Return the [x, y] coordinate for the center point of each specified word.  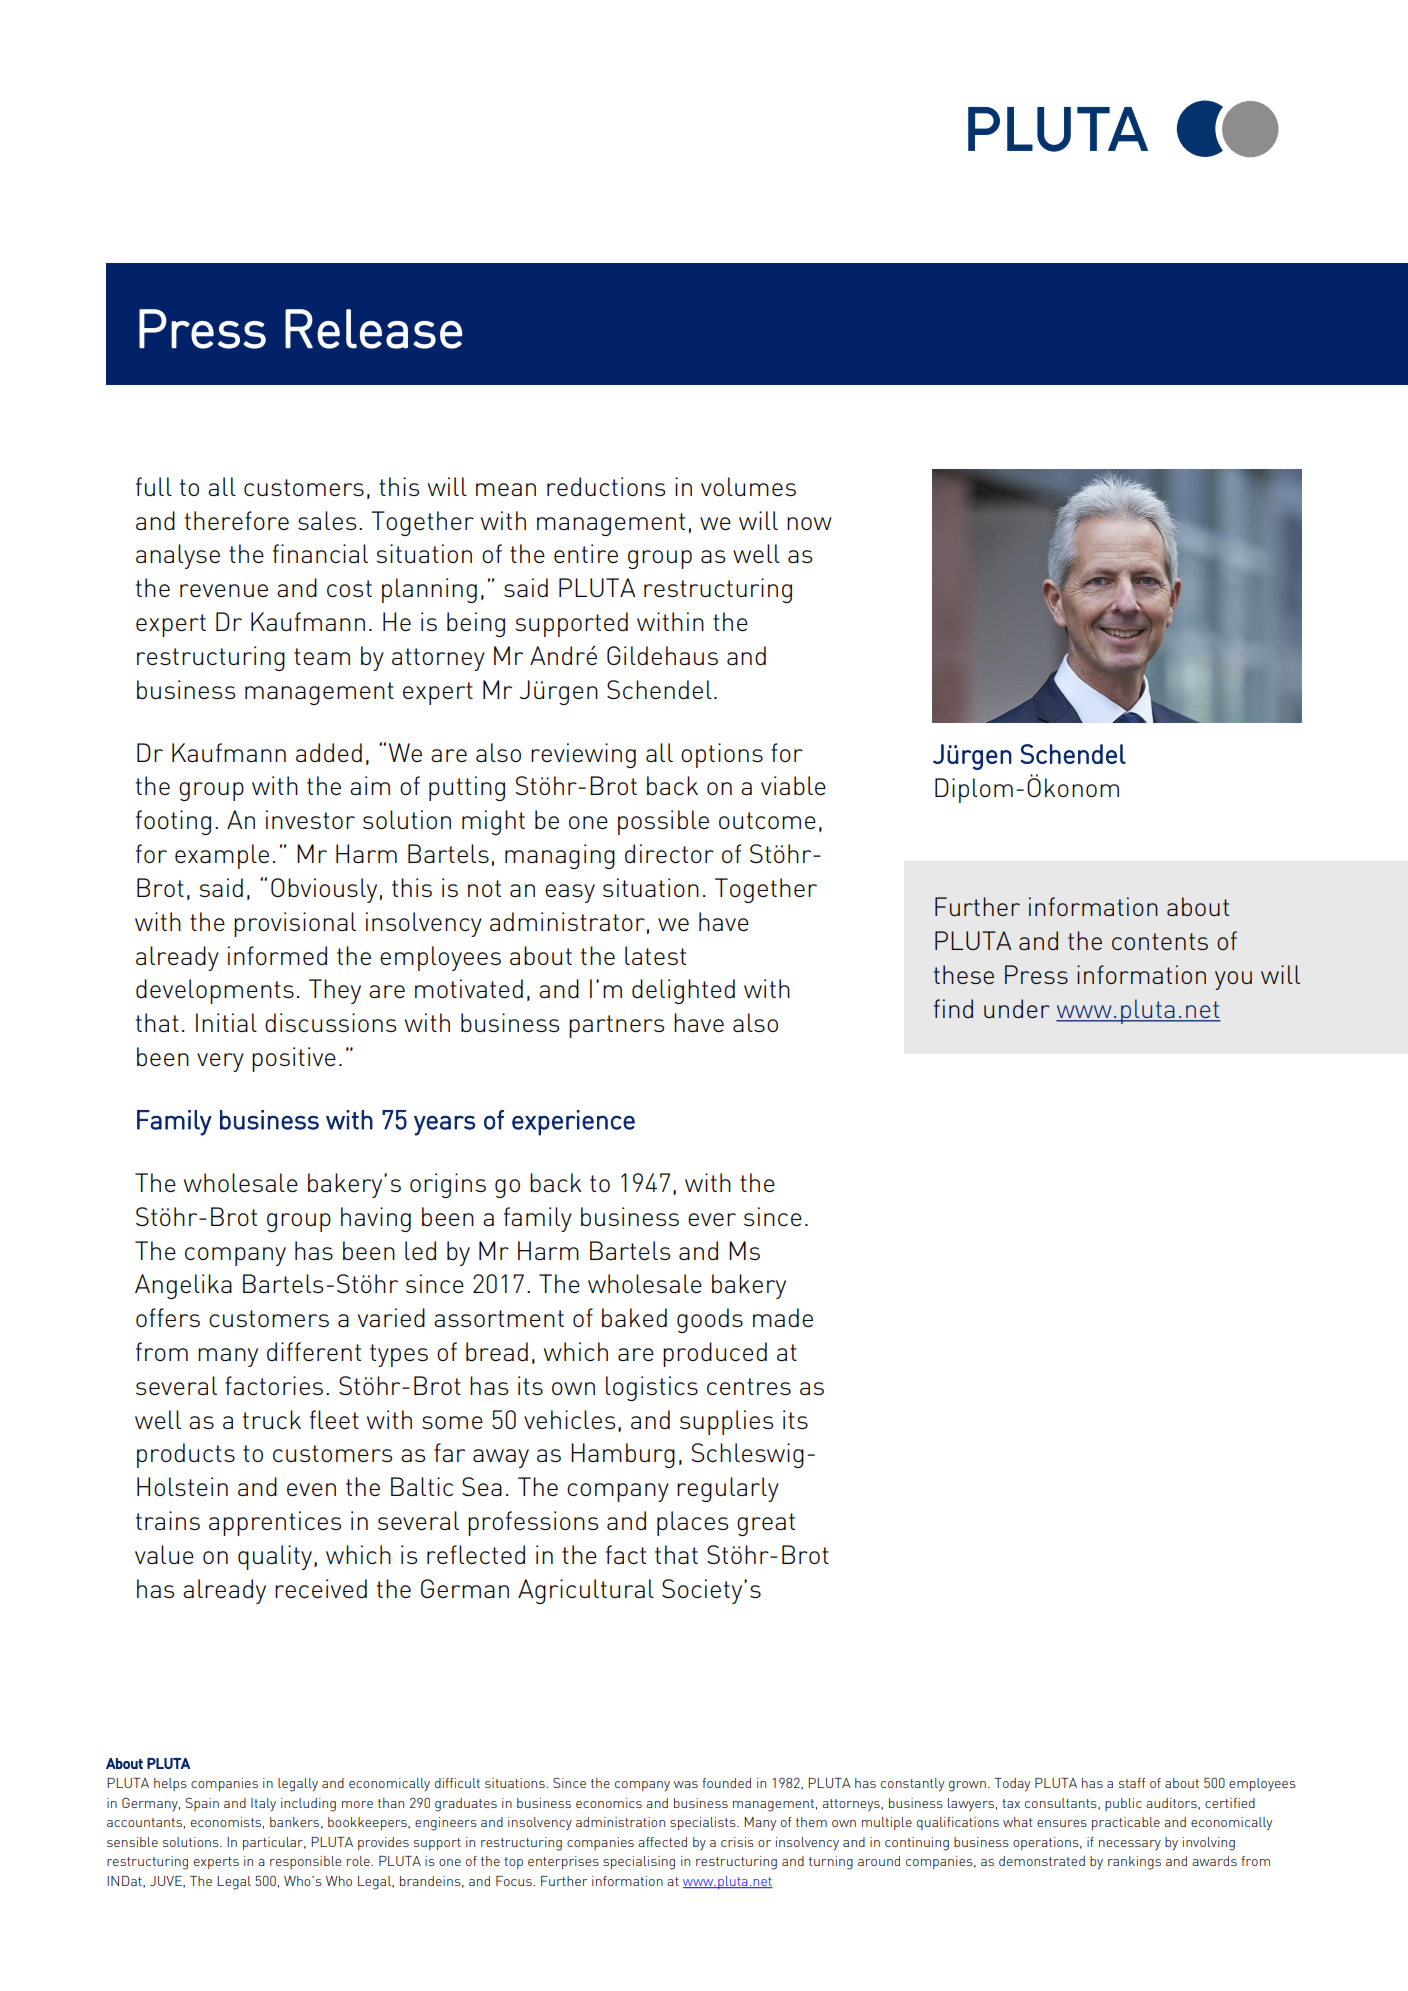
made [783, 1317]
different [314, 1351]
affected [662, 1842]
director [669, 853]
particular [274, 1843]
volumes [748, 486]
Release [373, 329]
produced [715, 1354]
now [809, 523]
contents [1160, 941]
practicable [1126, 1823]
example [222, 856]
